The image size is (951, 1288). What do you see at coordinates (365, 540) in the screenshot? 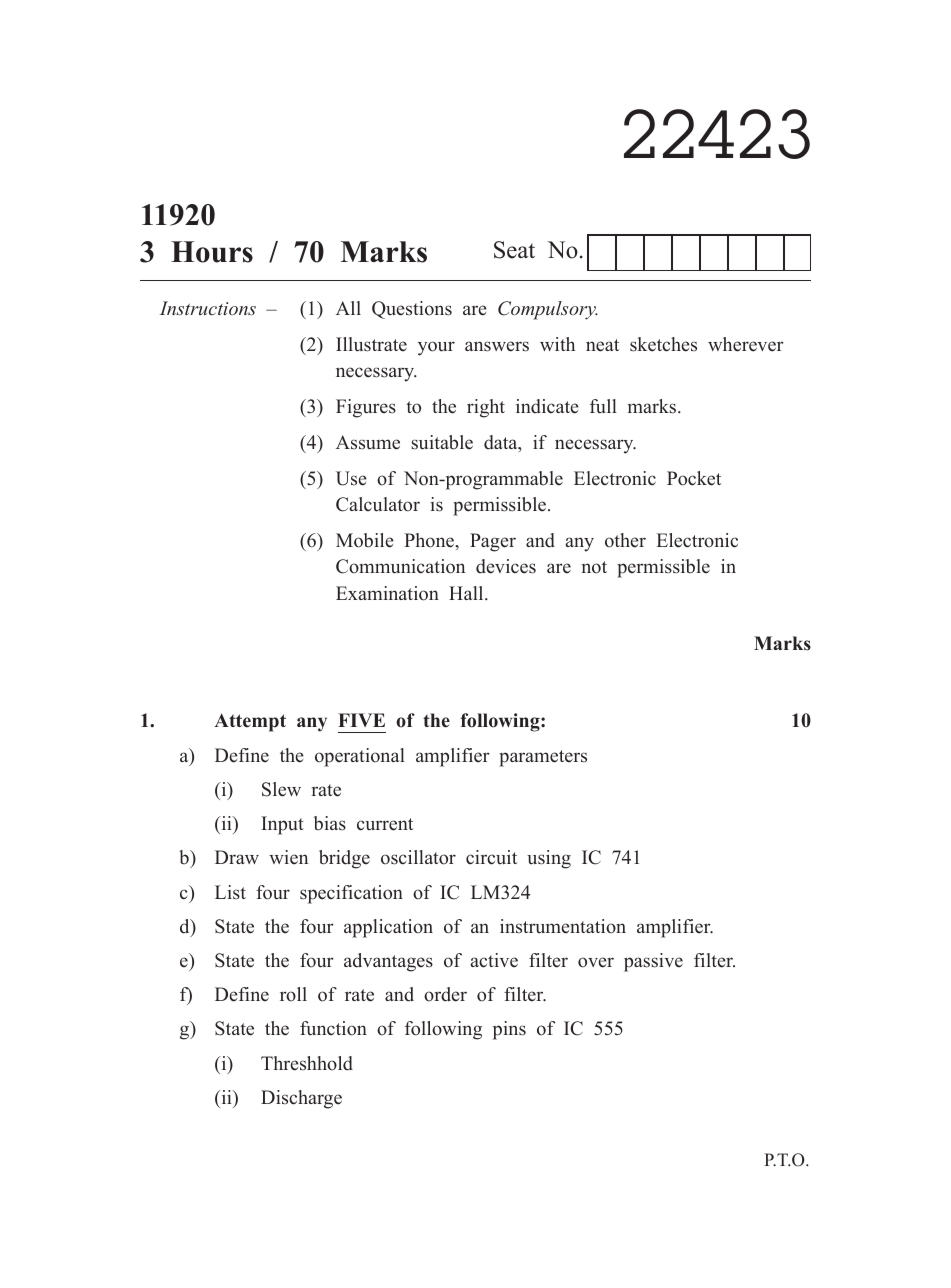
I see `Mobile` at bounding box center [365, 540].
